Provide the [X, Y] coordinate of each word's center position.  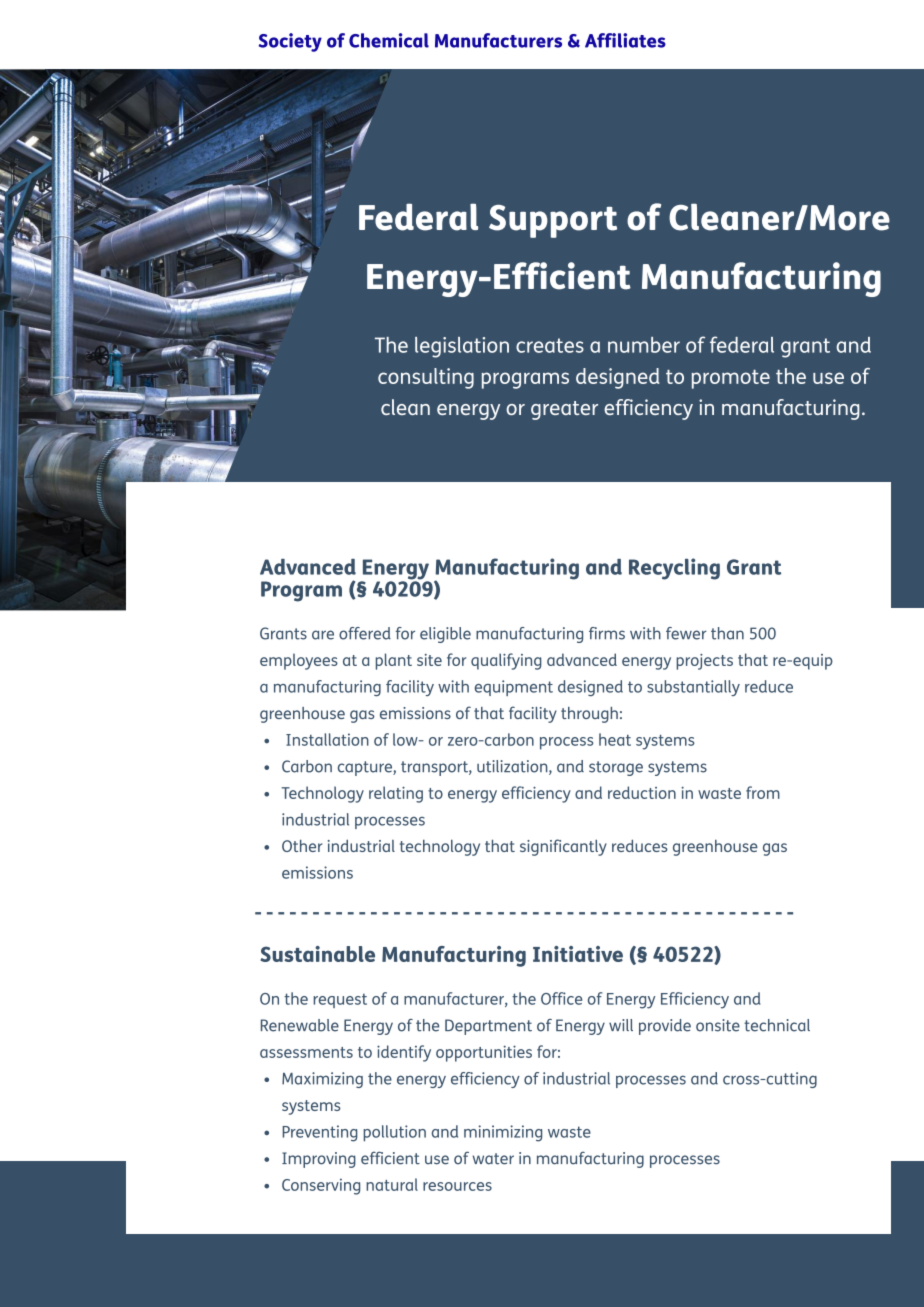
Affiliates [625, 40]
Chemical [389, 40]
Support [553, 221]
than [727, 633]
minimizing [503, 1133]
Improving [319, 1160]
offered [365, 633]
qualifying [506, 661]
